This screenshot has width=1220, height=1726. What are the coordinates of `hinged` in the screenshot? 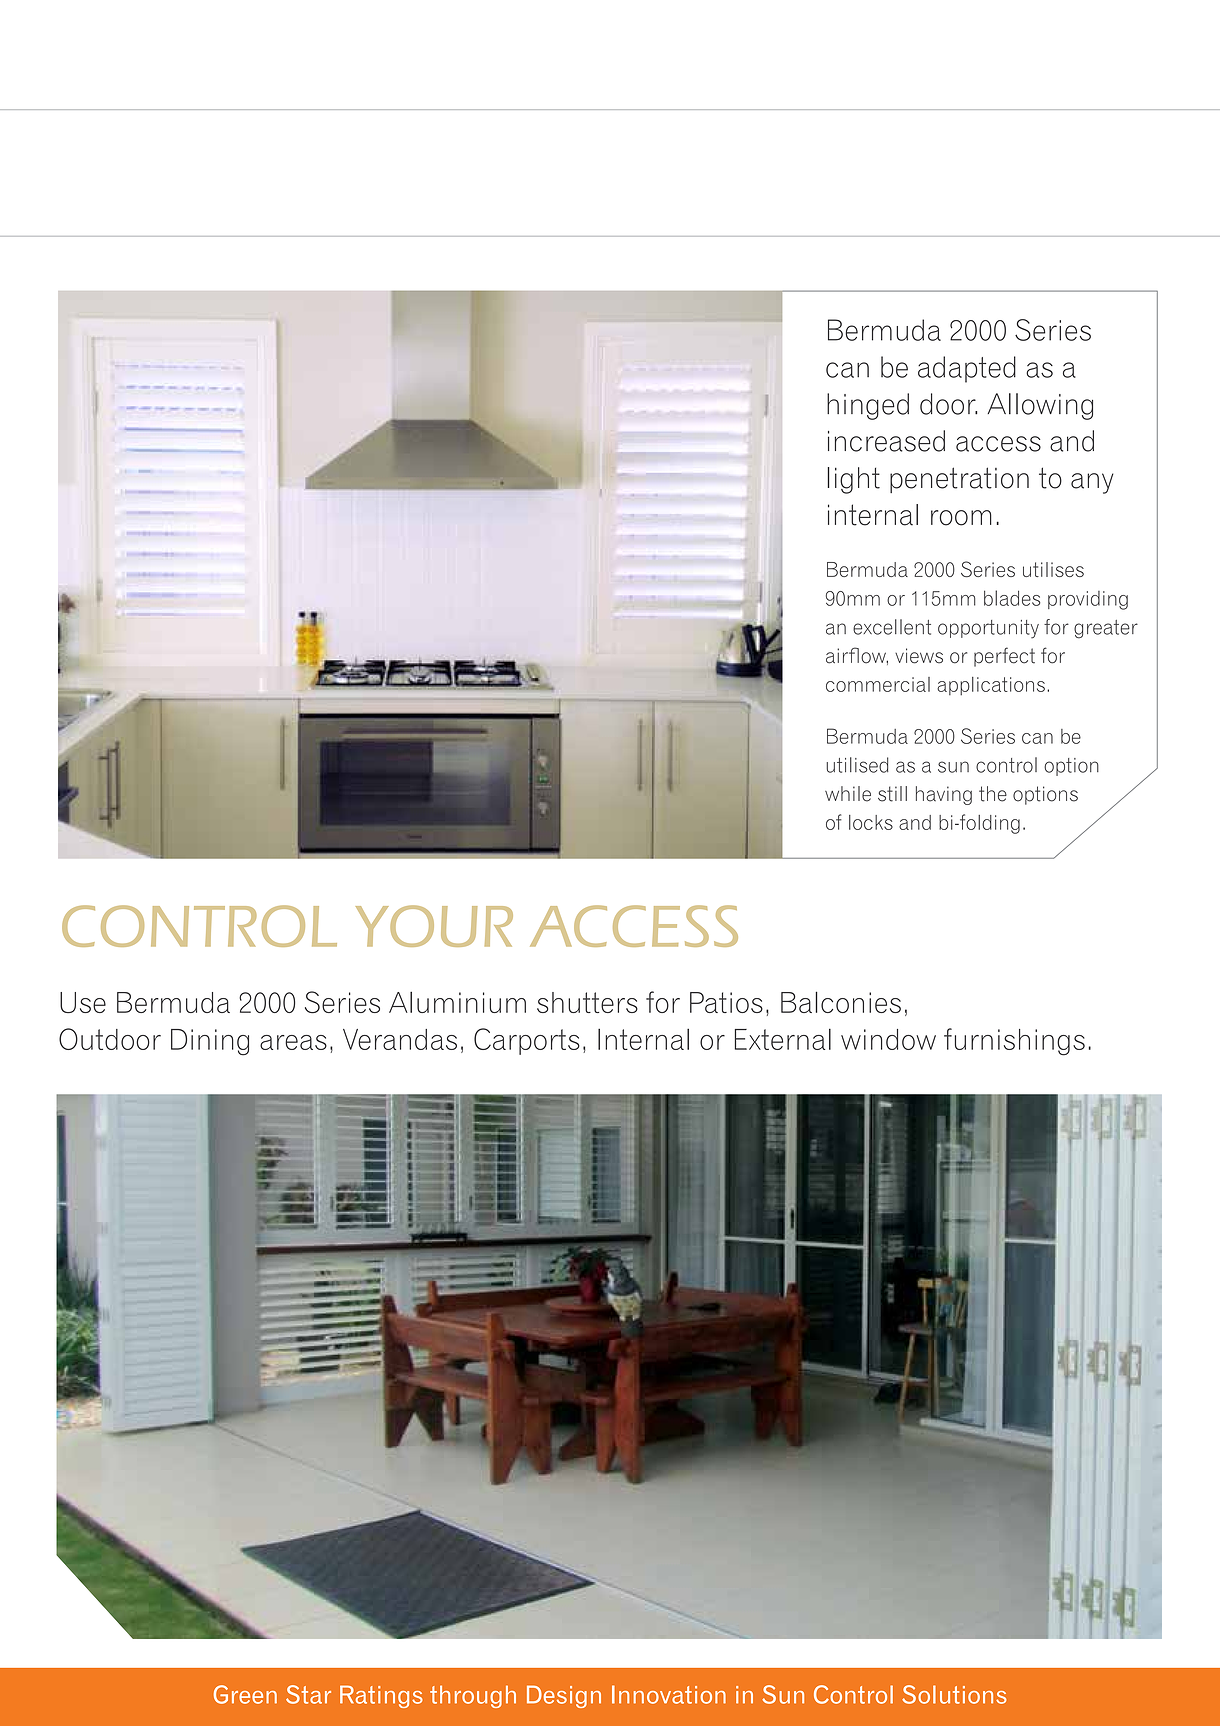 It's located at (868, 406).
